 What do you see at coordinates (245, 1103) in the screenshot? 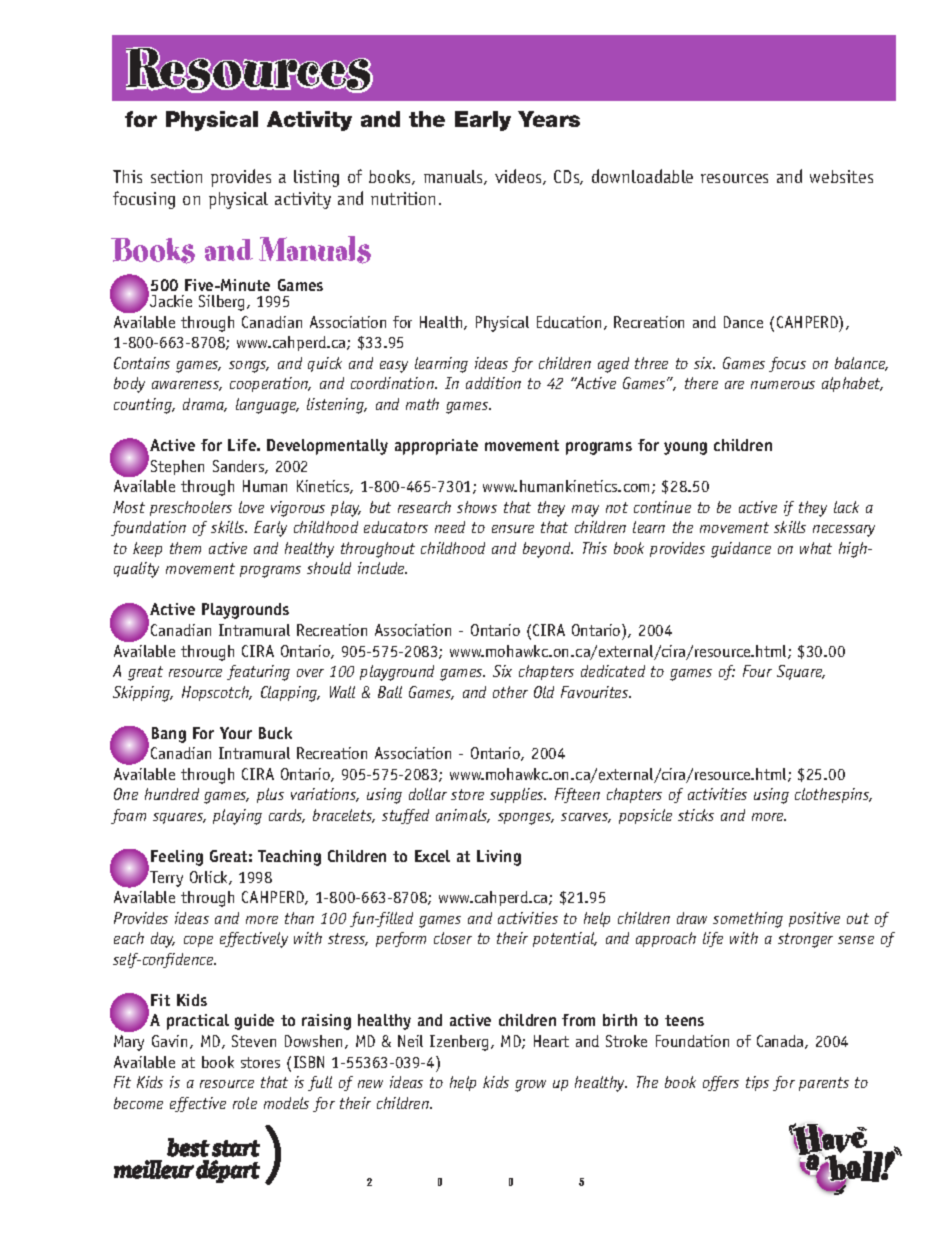
I see `role` at bounding box center [245, 1103].
